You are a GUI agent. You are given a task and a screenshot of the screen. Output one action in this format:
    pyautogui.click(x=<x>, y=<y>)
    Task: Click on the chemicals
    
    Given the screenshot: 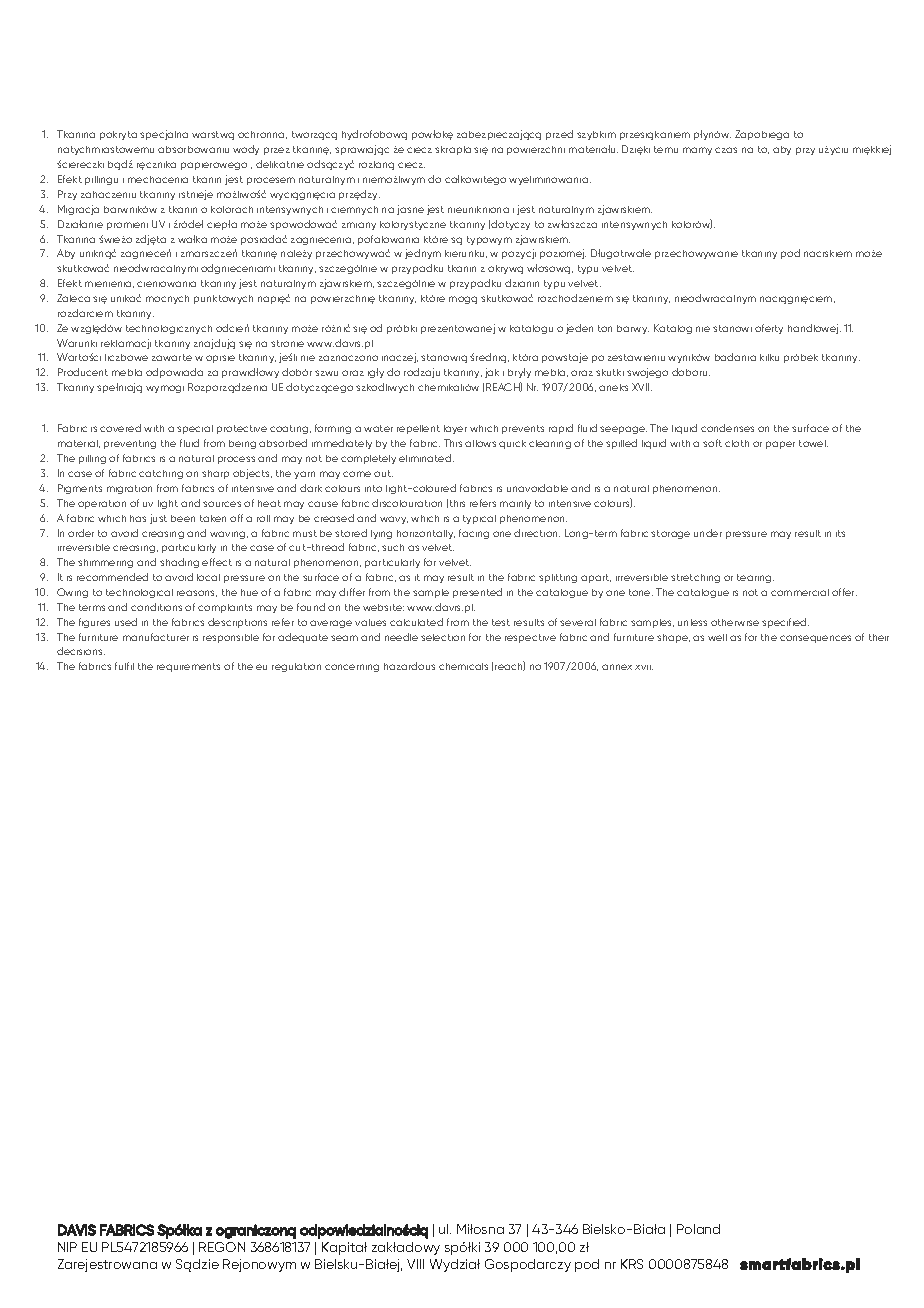 What is the action you would take?
    pyautogui.click(x=463, y=666)
